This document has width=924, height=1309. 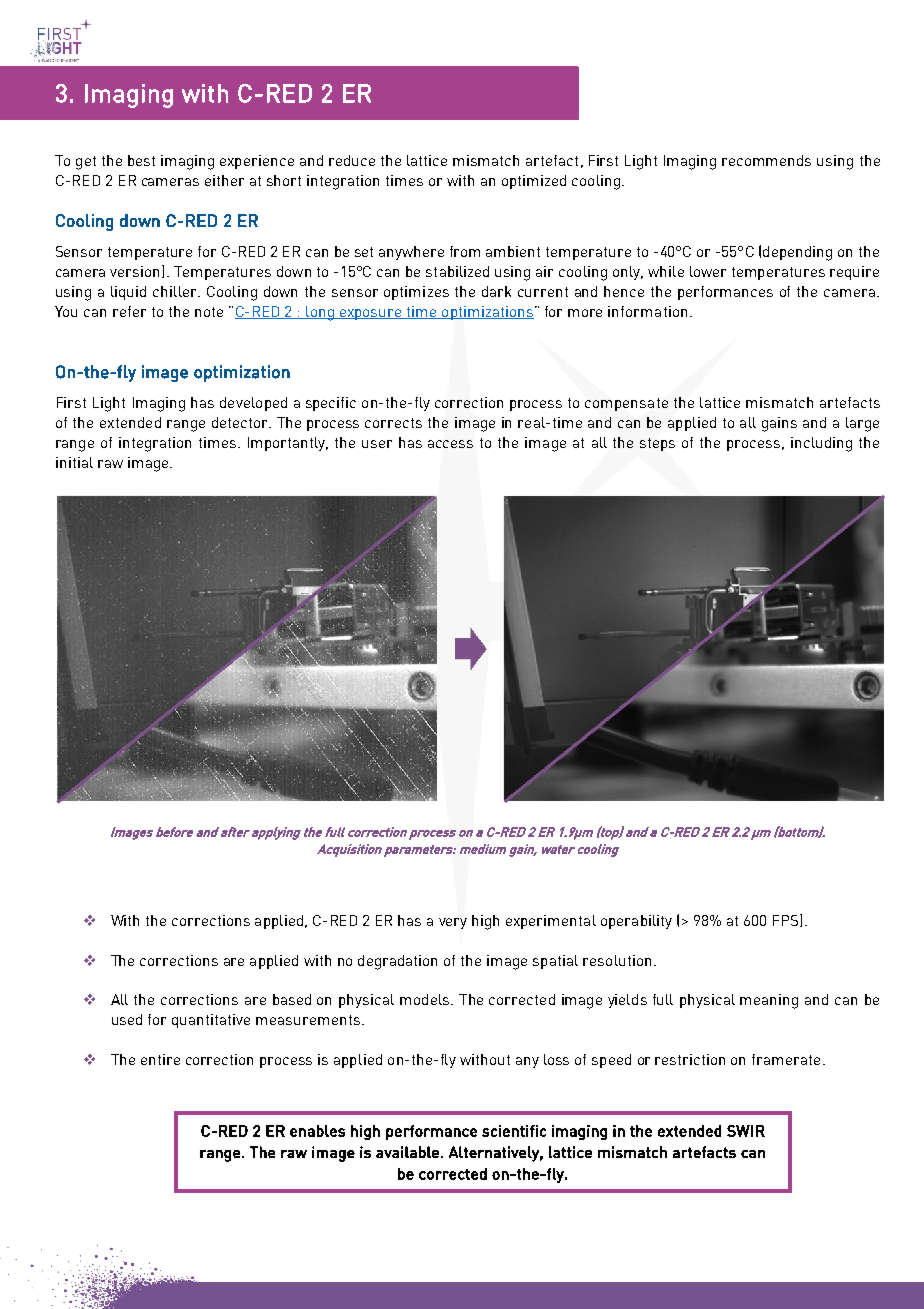 I want to click on entire, so click(x=160, y=1059).
